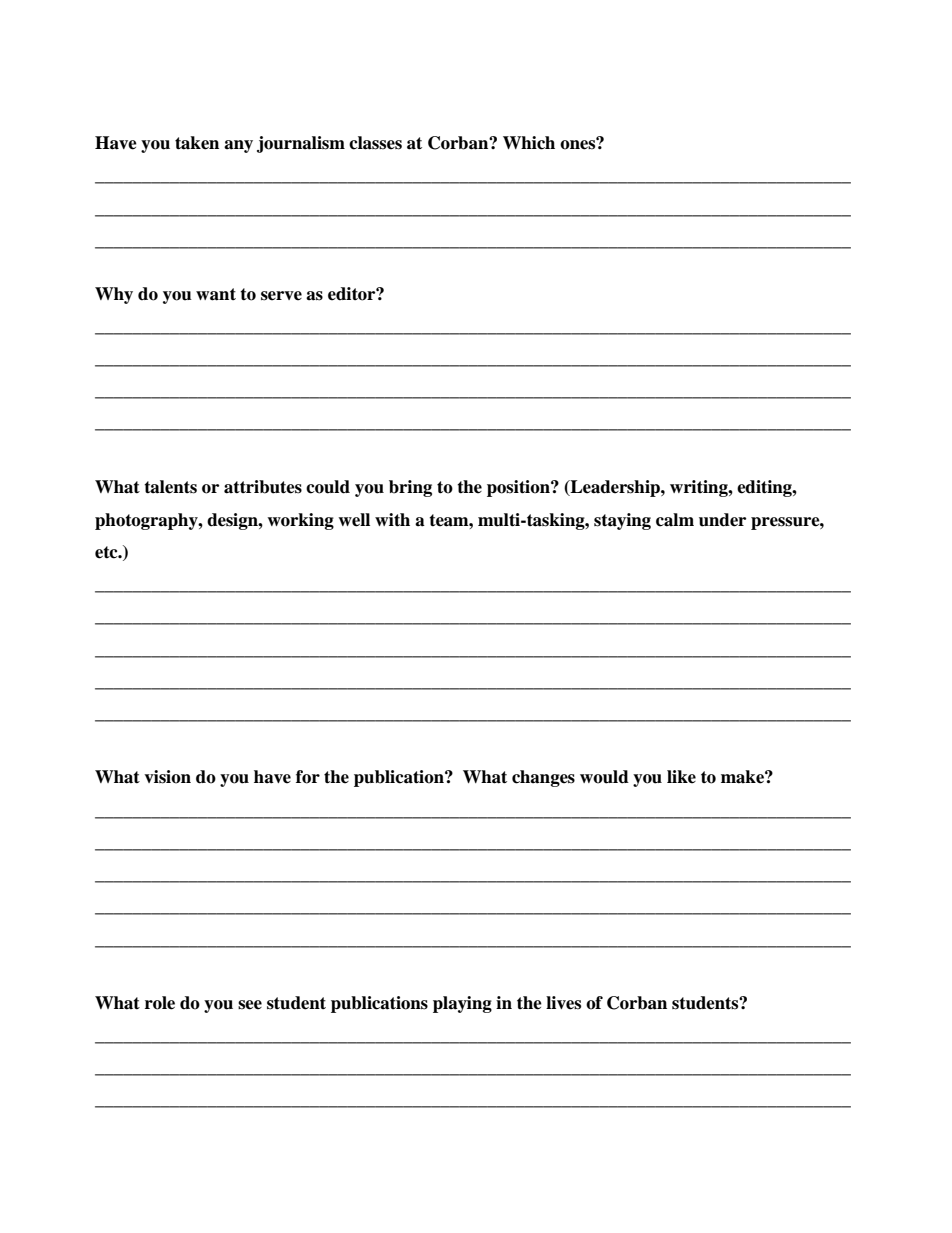 The image size is (952, 1233). What do you see at coordinates (160, 1003) in the screenshot?
I see `role` at bounding box center [160, 1003].
